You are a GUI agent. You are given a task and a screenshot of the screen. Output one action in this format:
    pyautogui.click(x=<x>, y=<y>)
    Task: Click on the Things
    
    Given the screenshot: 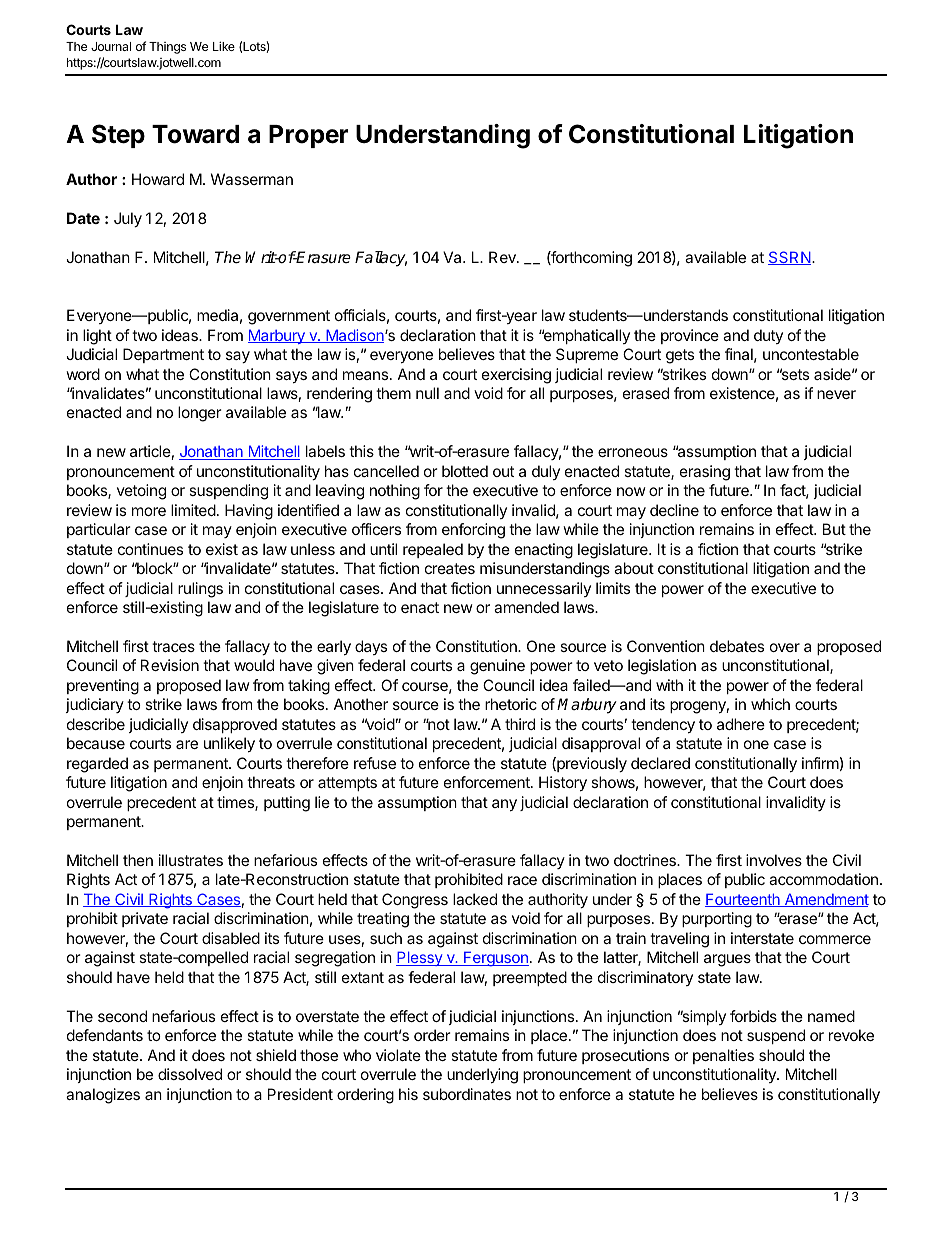 What is the action you would take?
    pyautogui.click(x=167, y=48)
